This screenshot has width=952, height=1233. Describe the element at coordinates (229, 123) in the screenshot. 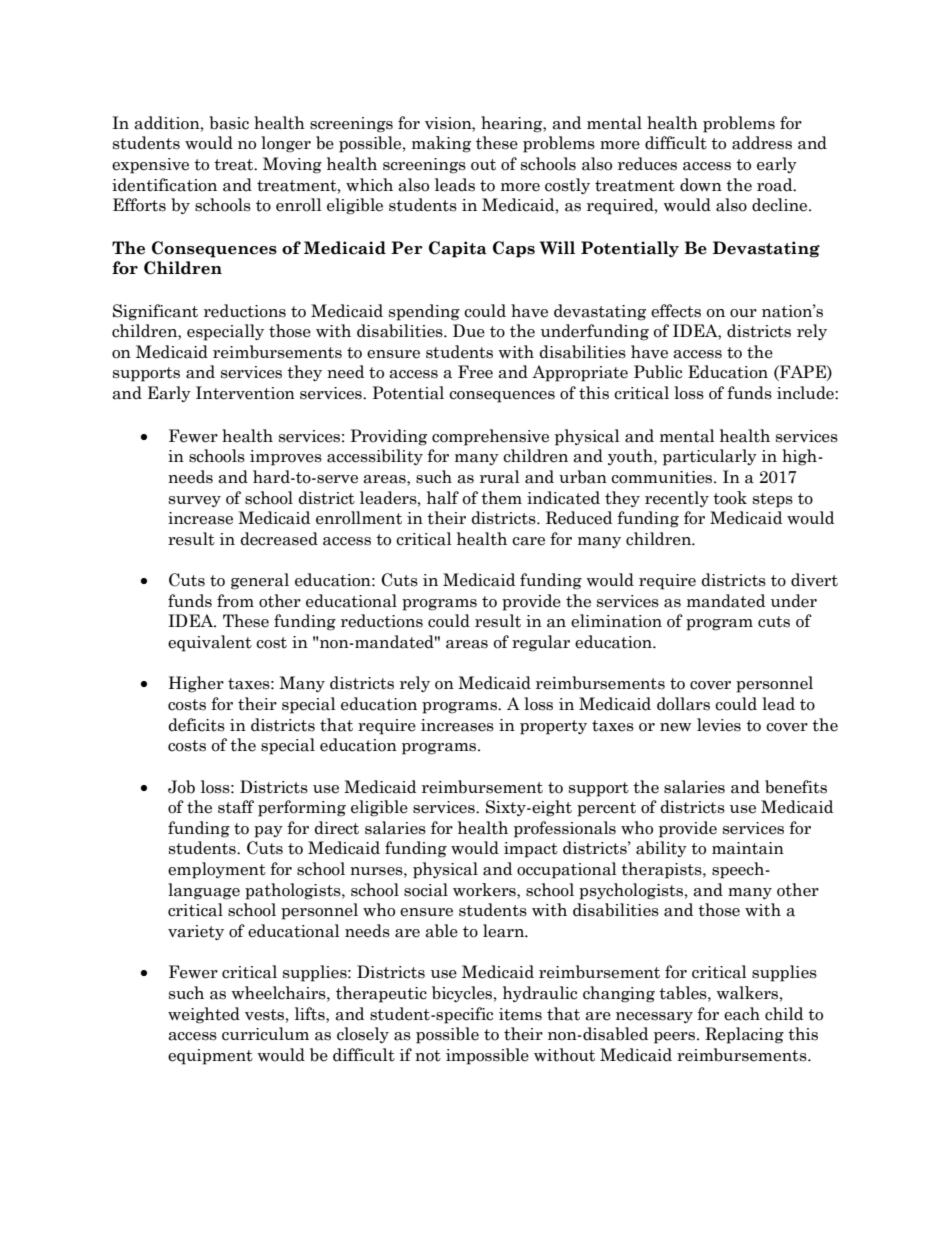

I see `basic` at that location.
